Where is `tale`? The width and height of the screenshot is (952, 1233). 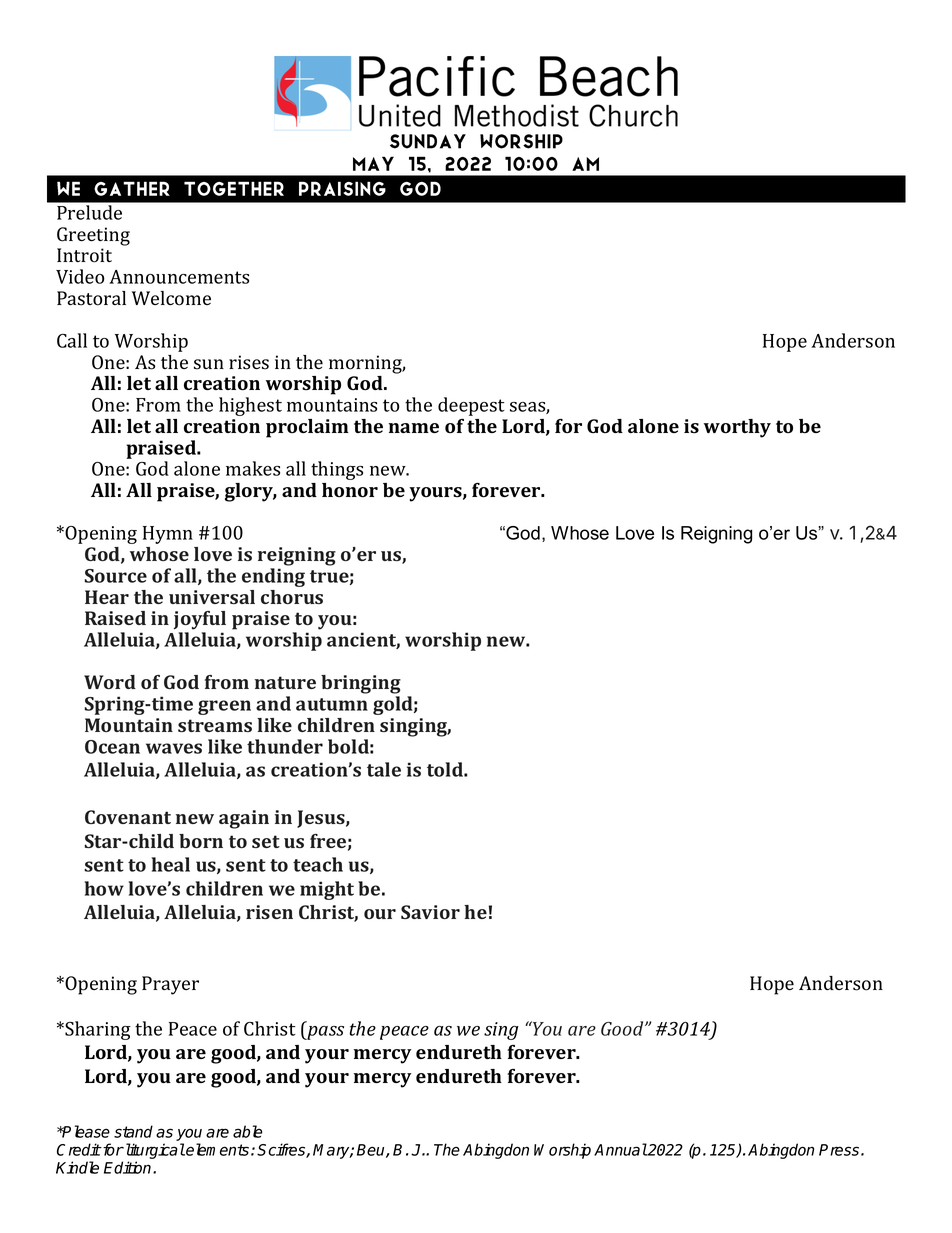
tale is located at coordinates (384, 769).
